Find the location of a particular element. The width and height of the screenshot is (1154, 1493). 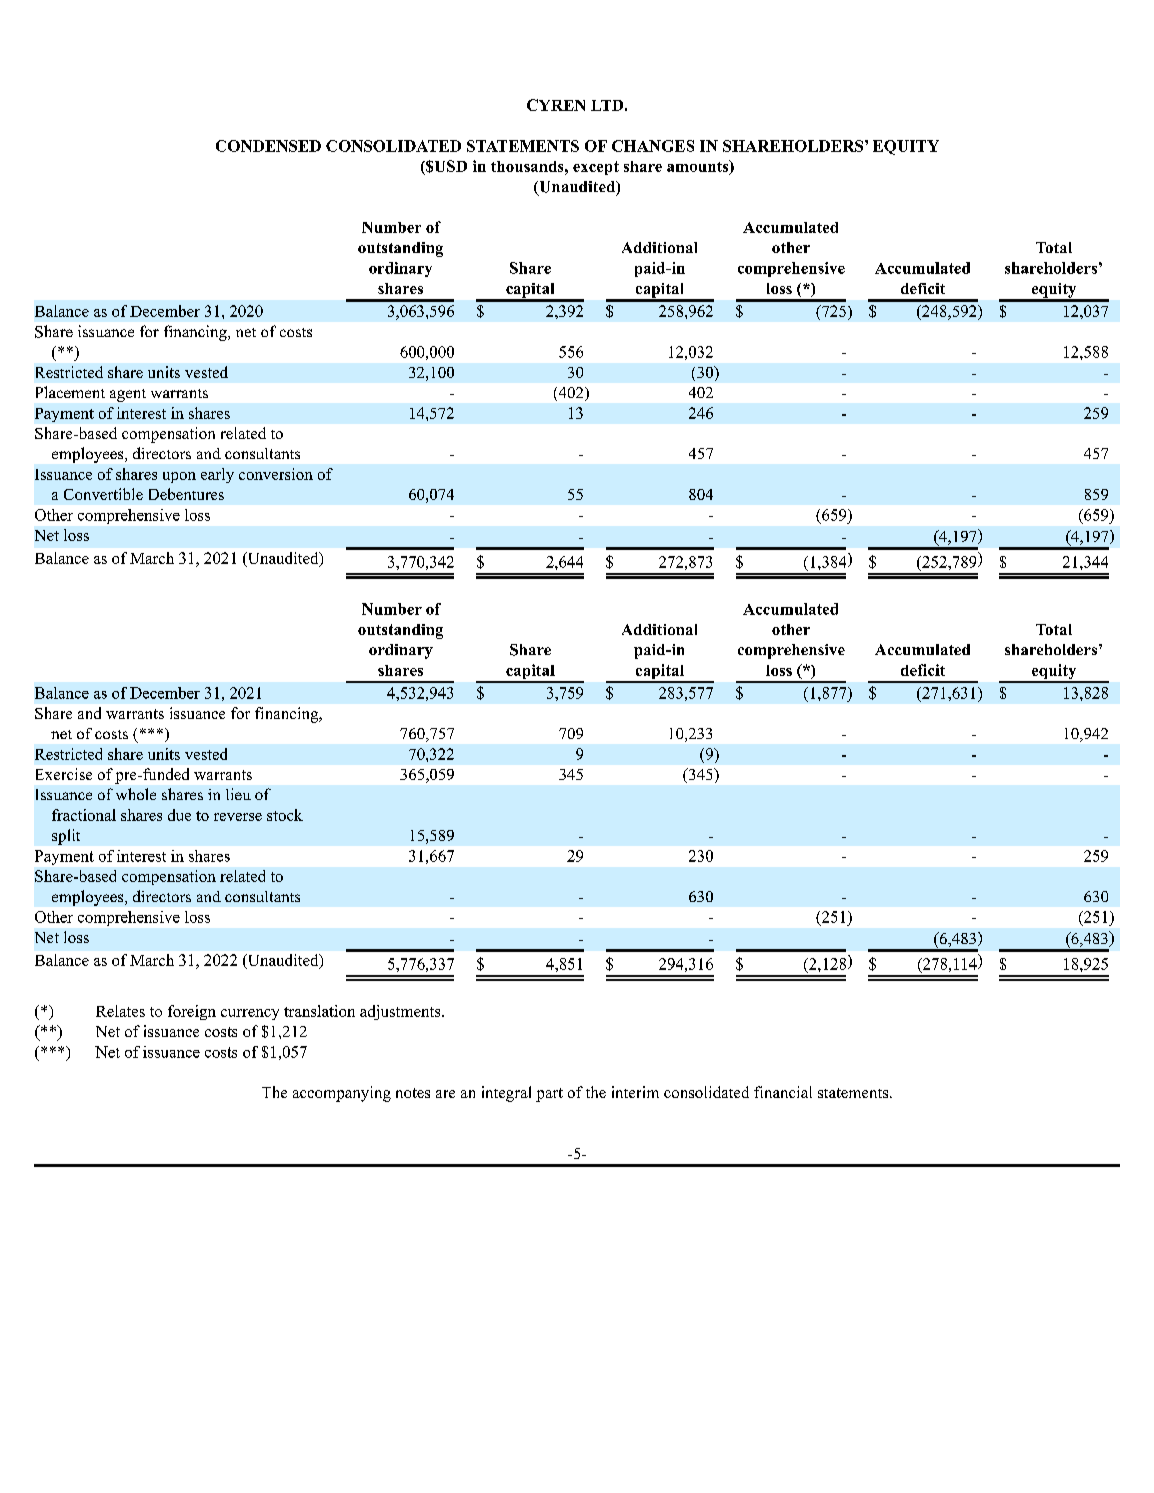

stock is located at coordinates (285, 815).
